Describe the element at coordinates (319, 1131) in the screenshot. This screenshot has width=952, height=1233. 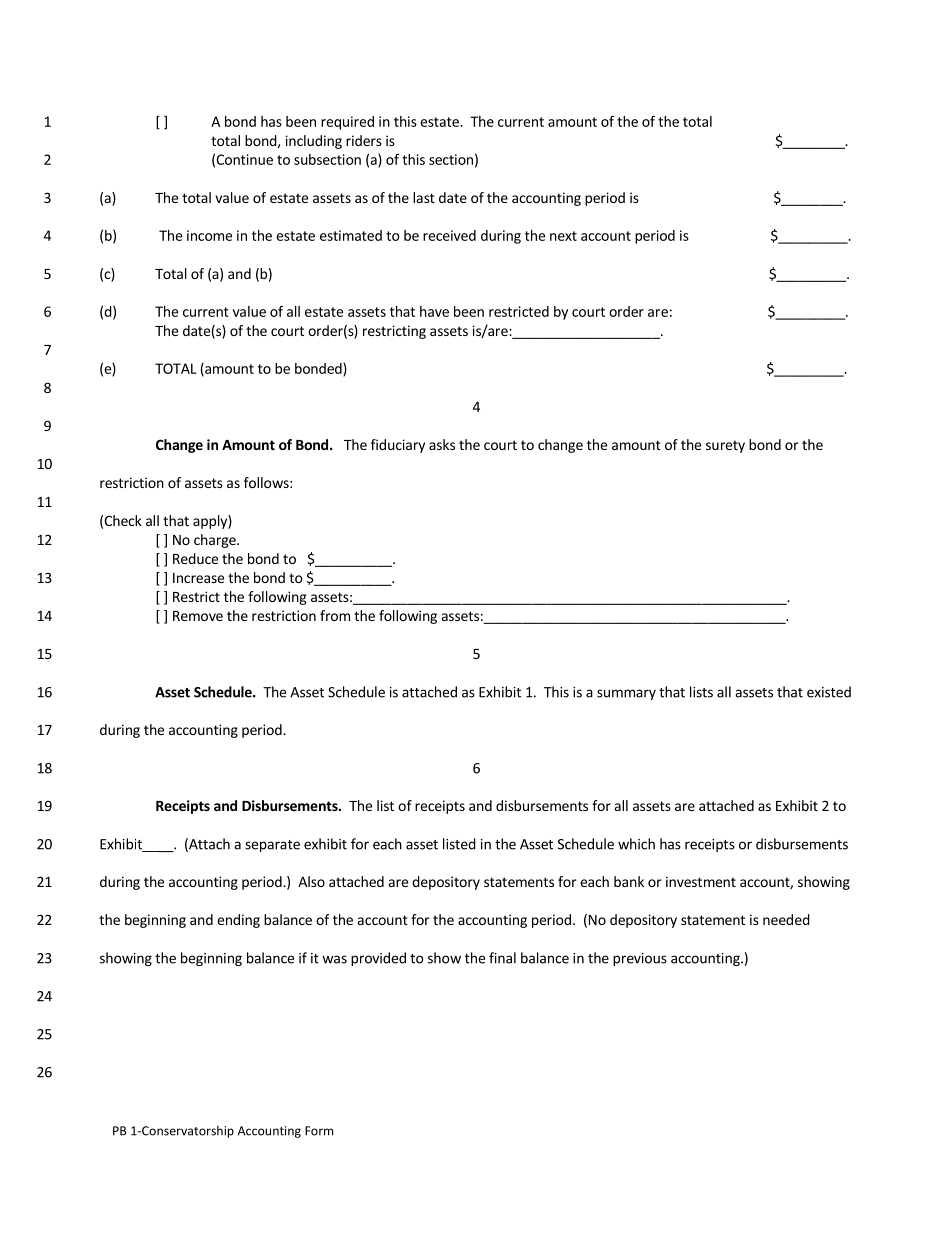
I see `Form` at that location.
